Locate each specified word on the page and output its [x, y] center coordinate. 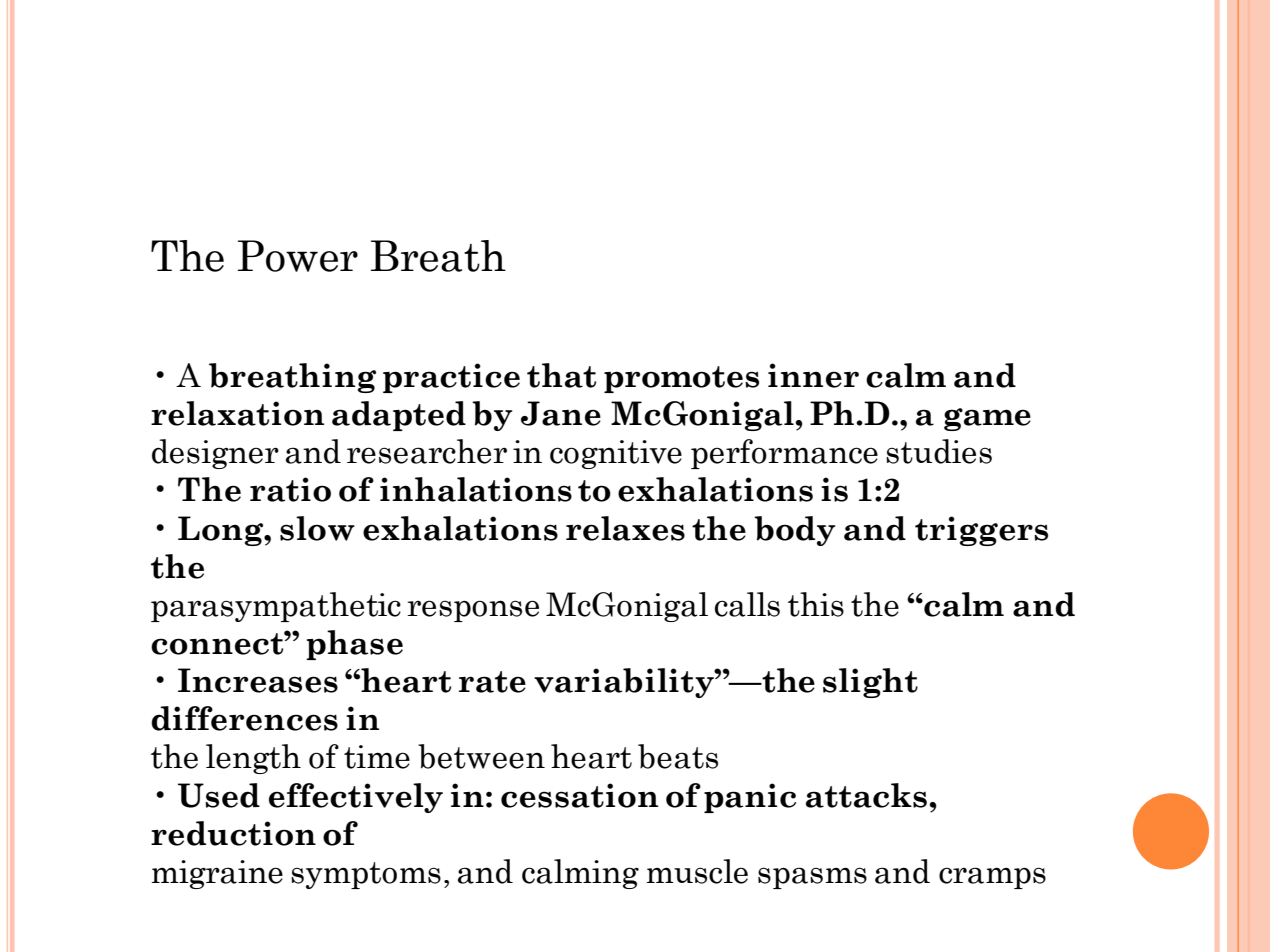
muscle [697, 871]
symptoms [366, 875]
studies [939, 451]
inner [813, 375]
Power [298, 256]
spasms [812, 878]
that [561, 375]
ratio [290, 489]
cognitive [616, 454]
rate [492, 682]
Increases [258, 680]
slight [870, 683]
